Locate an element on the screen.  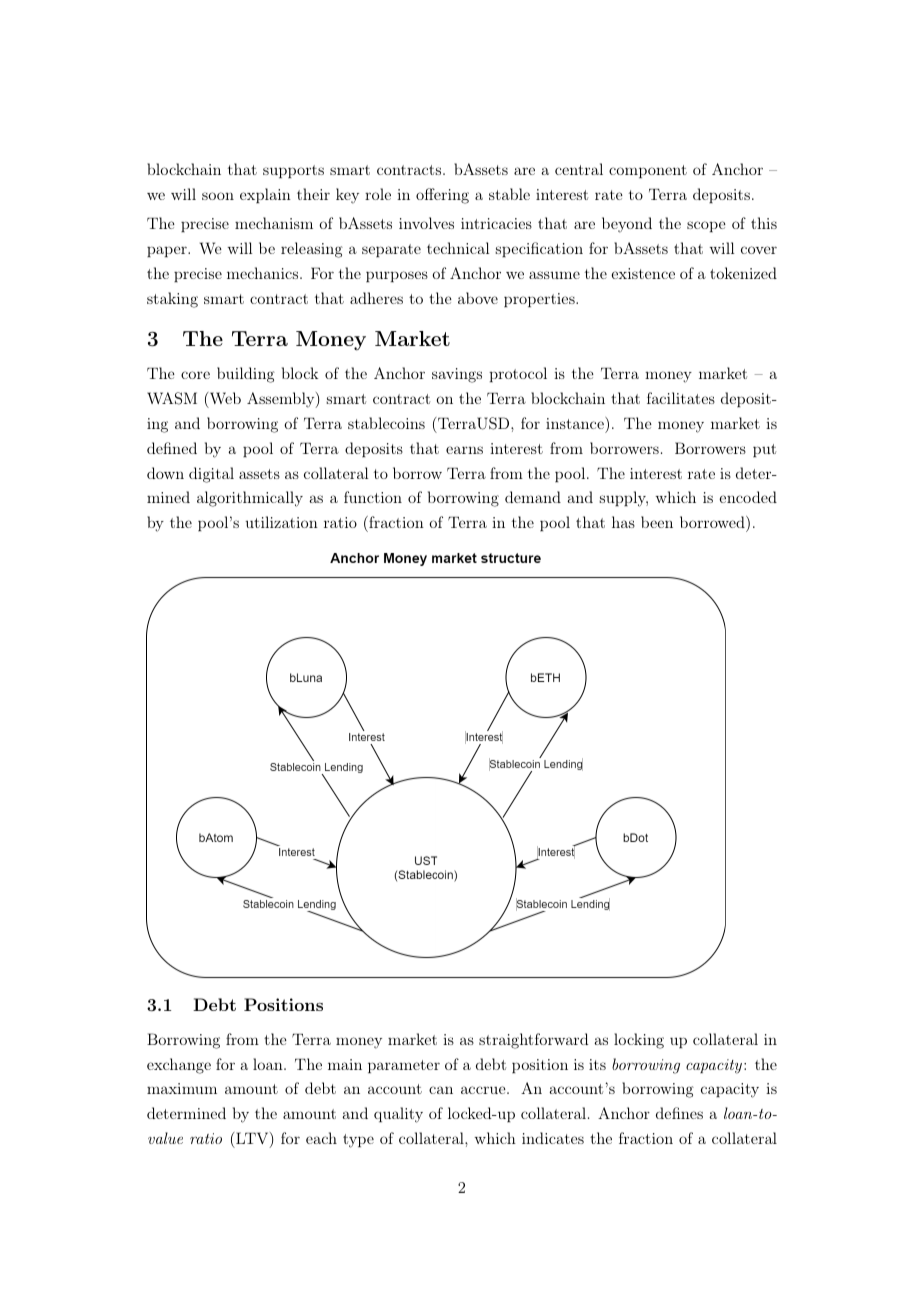
defines is located at coordinates (679, 1113).
